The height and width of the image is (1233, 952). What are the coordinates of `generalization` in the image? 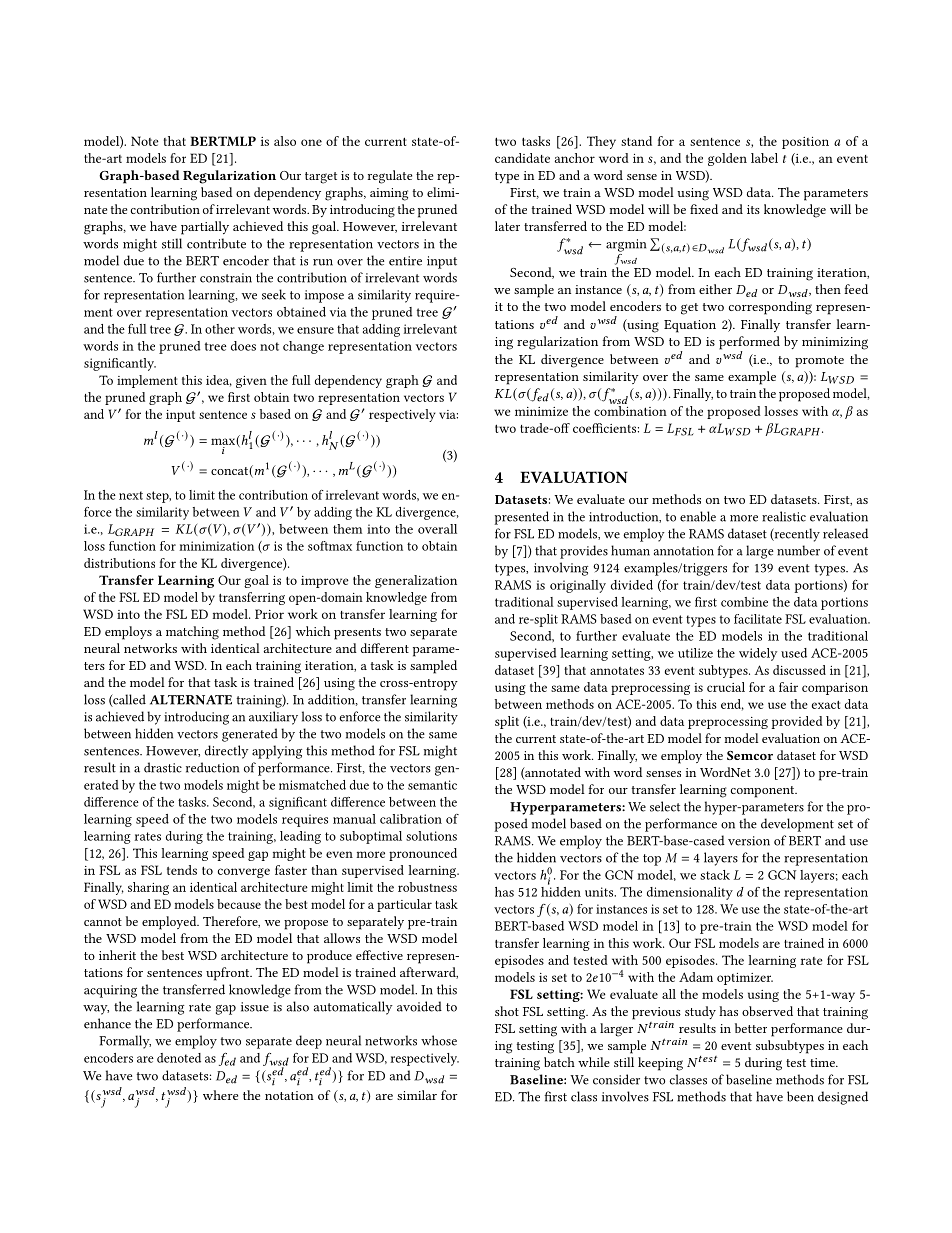 It's located at (416, 581).
